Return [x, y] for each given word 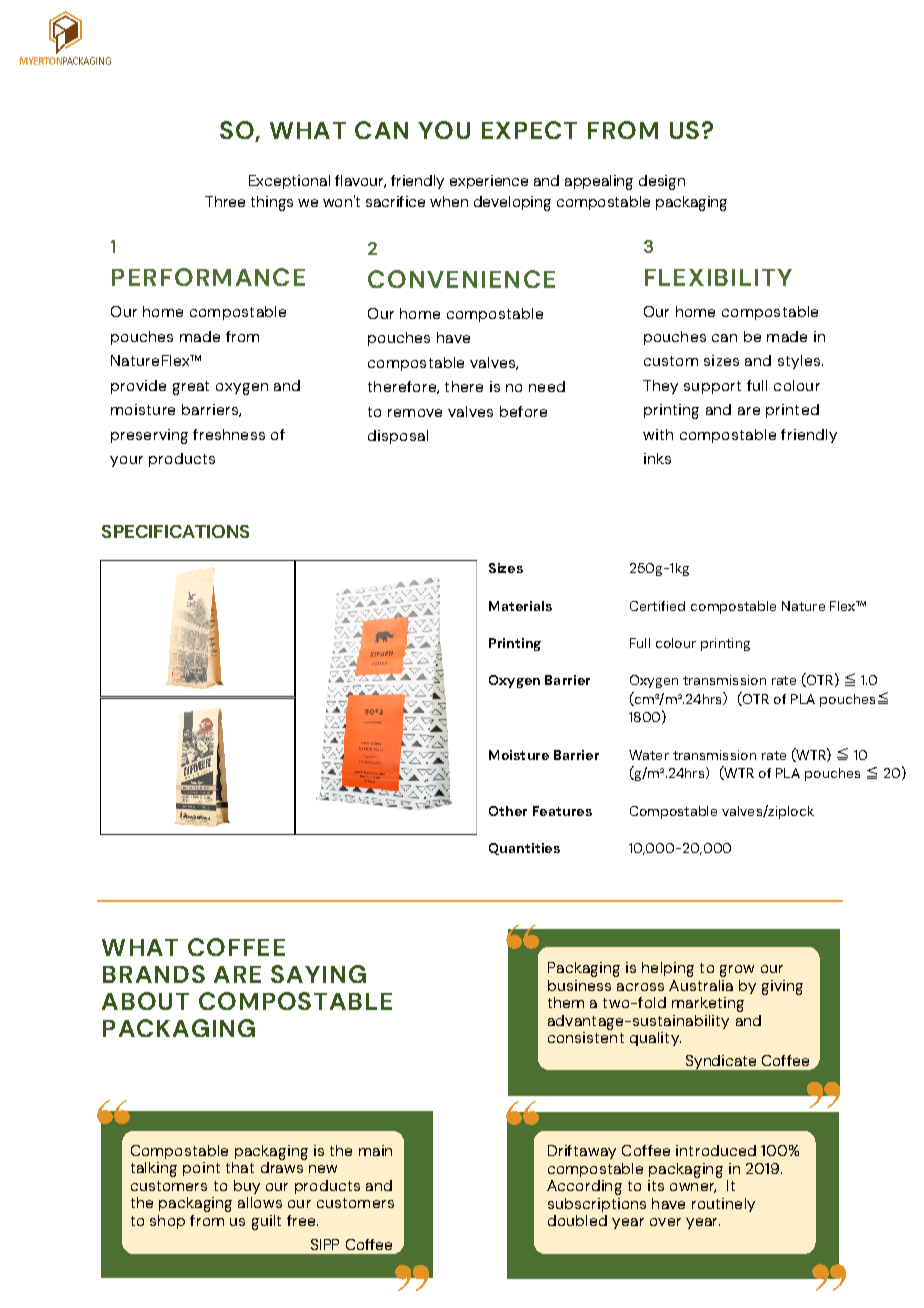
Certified [657, 606]
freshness [229, 434]
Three [225, 201]
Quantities [524, 849]
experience [489, 182]
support [712, 387]
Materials [520, 606]
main [375, 1150]
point [201, 1169]
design [662, 182]
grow [737, 971]
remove [415, 413]
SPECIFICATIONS [175, 531]
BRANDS [154, 974]
